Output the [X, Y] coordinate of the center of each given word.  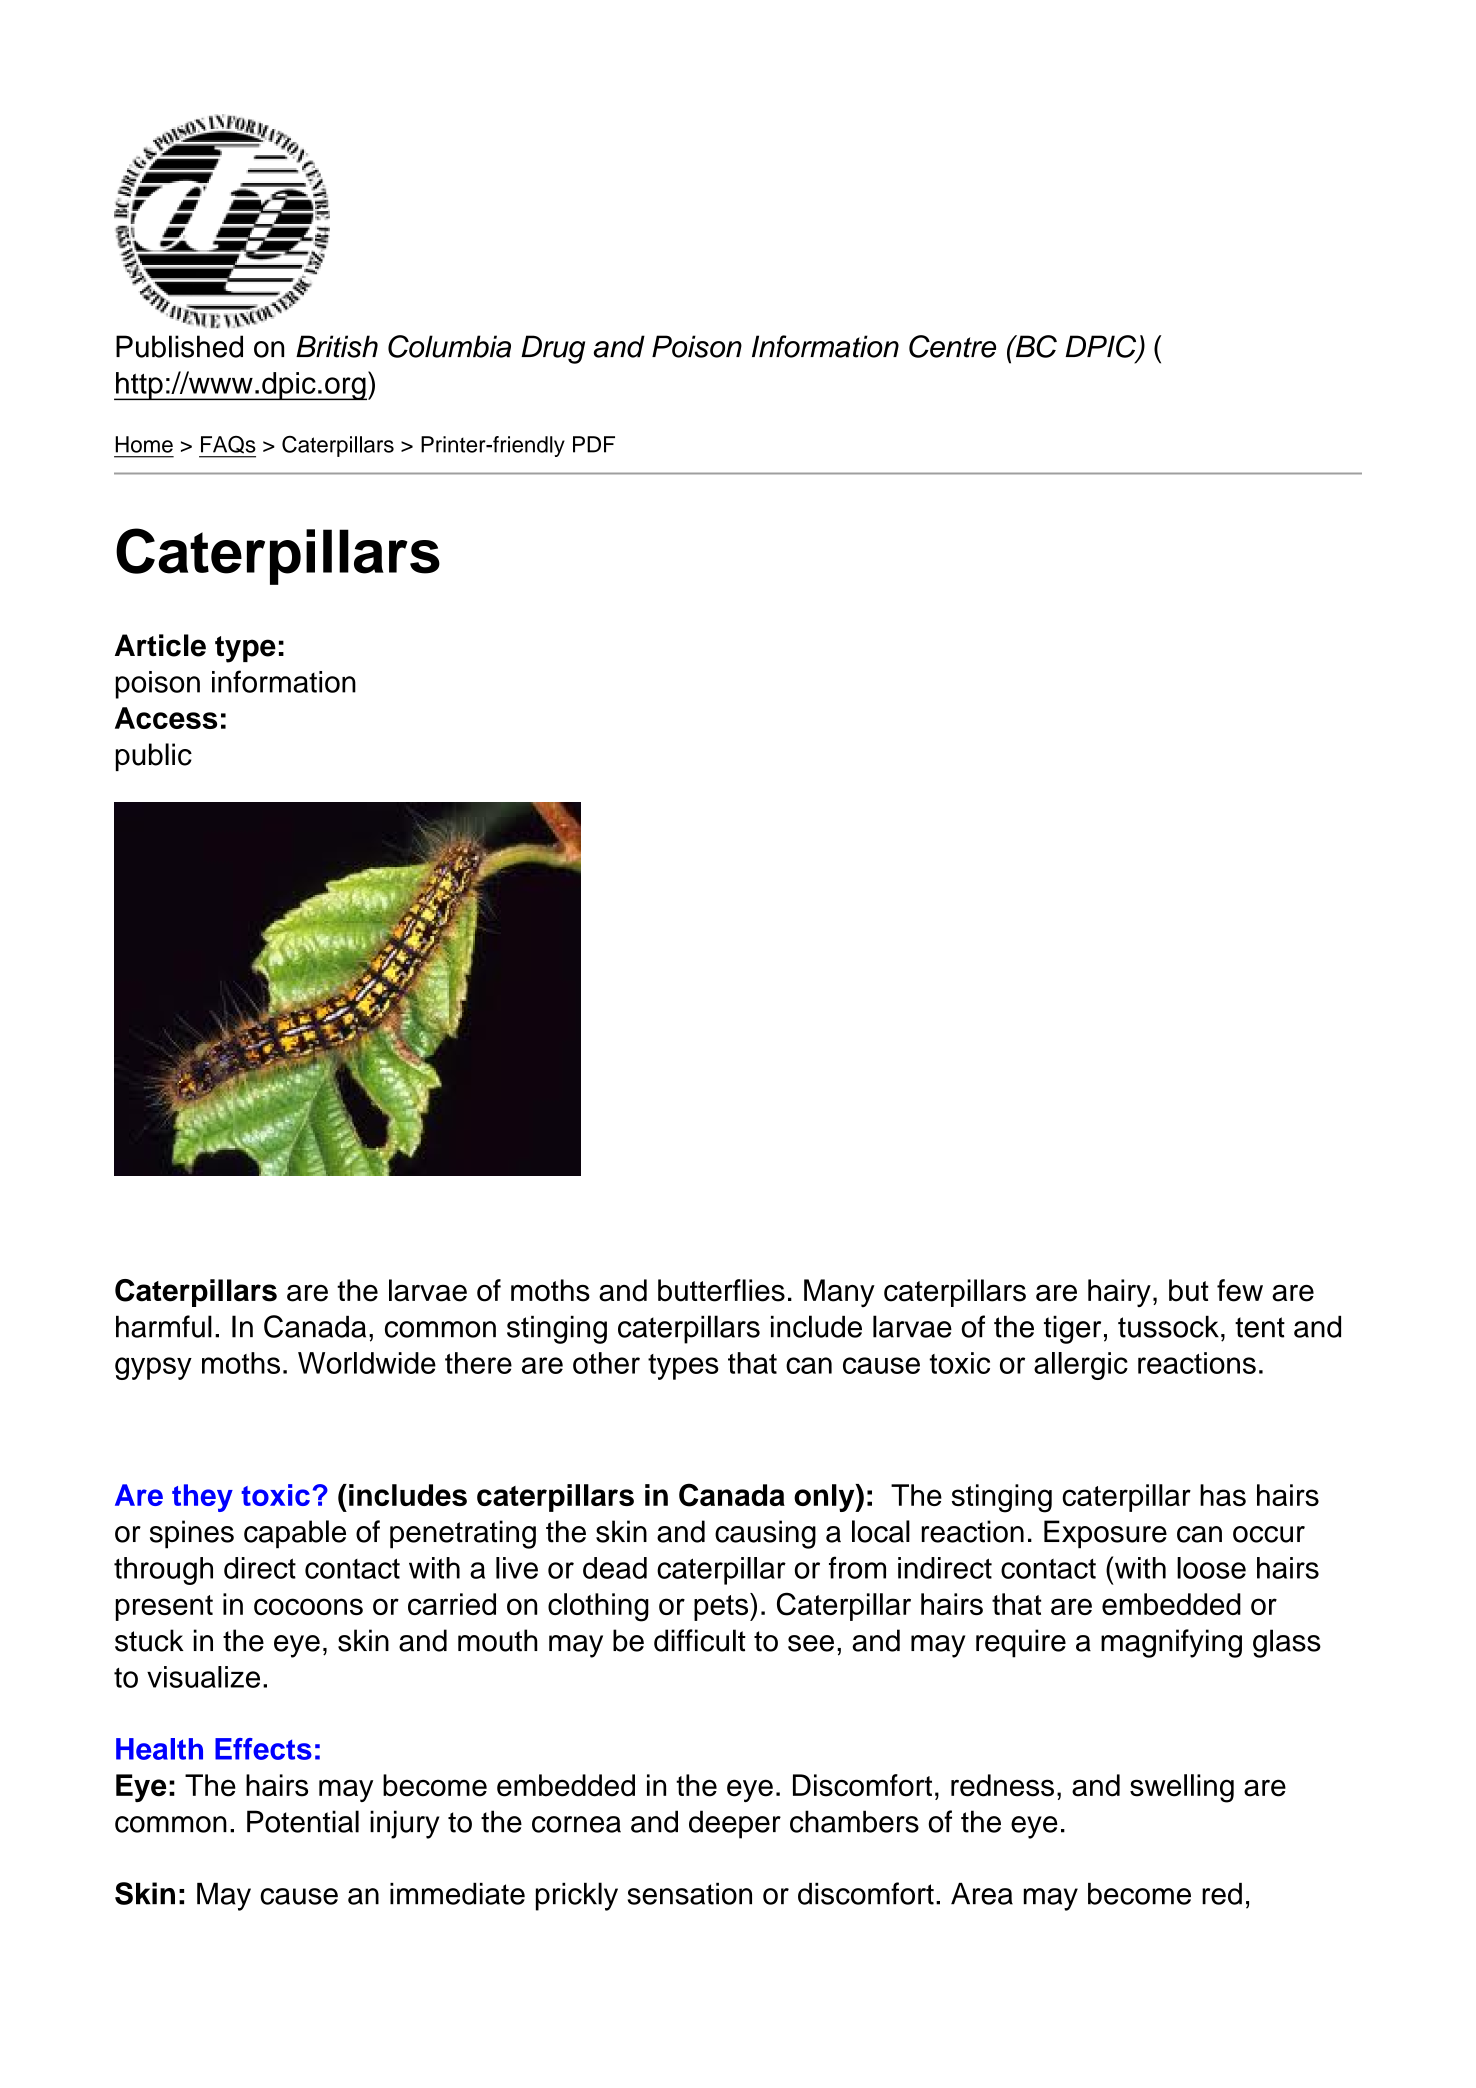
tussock [1168, 1326]
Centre [952, 346]
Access [166, 718]
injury [404, 1824]
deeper [735, 1824]
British [337, 346]
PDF [594, 444]
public [154, 757]
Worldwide [367, 1363]
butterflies [721, 1290]
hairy [1119, 1293]
